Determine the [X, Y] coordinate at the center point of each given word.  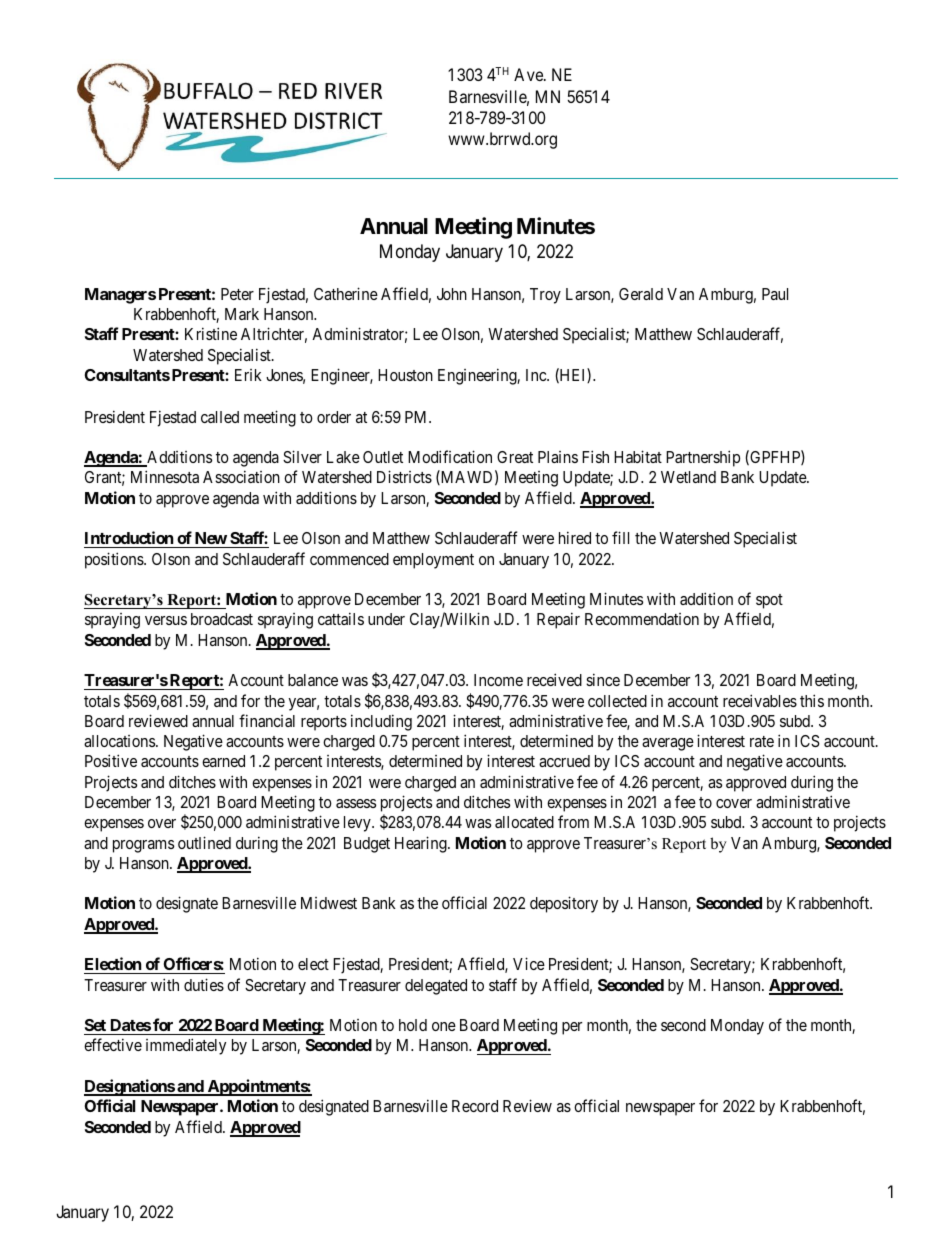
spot [769, 601]
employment [433, 561]
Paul [775, 294]
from [573, 821]
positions [115, 560]
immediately [186, 1046]
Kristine [211, 333]
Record [475, 1106]
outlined [204, 842]
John [452, 294]
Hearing [422, 844]
